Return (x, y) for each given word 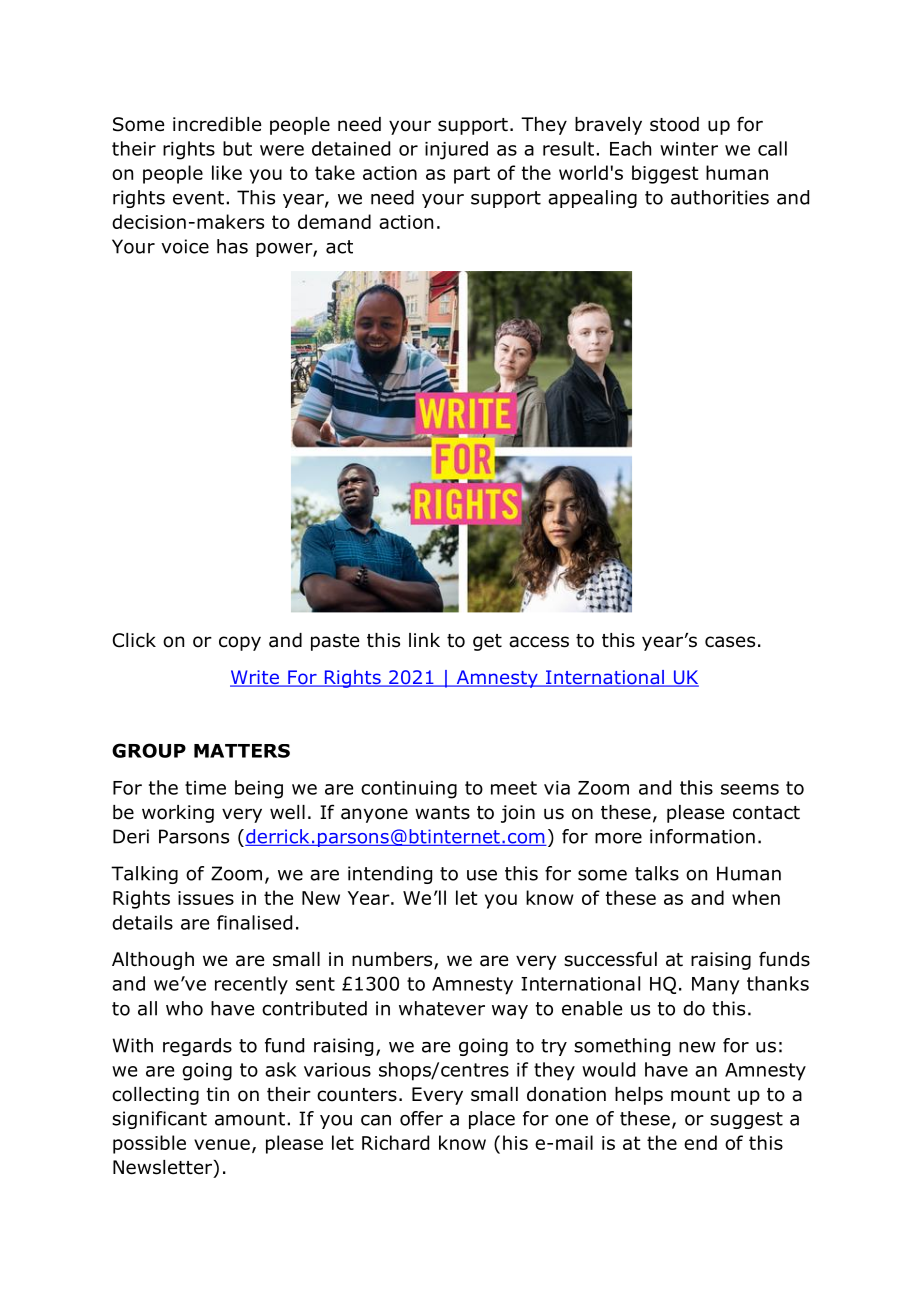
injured (456, 150)
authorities (720, 197)
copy (240, 643)
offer (421, 1118)
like (227, 172)
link (424, 640)
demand (334, 221)
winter (689, 149)
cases (730, 642)
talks (657, 873)
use (482, 875)
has (232, 246)
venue (222, 1144)
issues (206, 898)
